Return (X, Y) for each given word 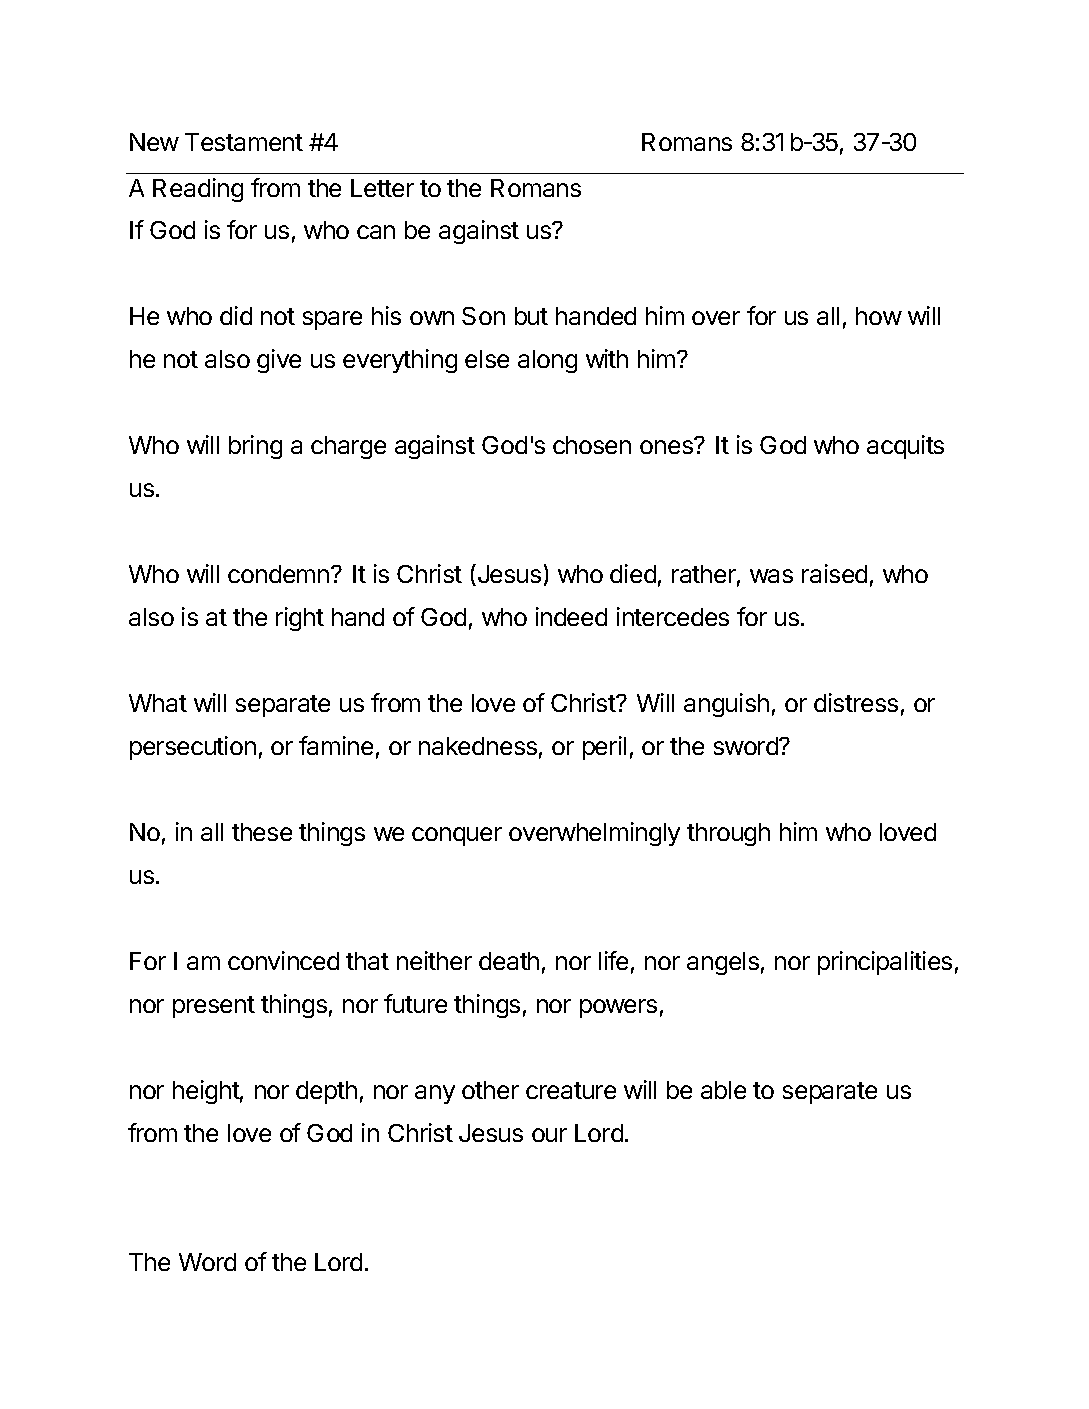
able (723, 1090)
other (490, 1090)
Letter (382, 188)
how (879, 316)
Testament (244, 142)
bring (255, 447)
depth (326, 1092)
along (547, 361)
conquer (457, 836)
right (300, 619)
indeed (571, 616)
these (262, 832)
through (728, 834)
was (771, 576)
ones (667, 446)
